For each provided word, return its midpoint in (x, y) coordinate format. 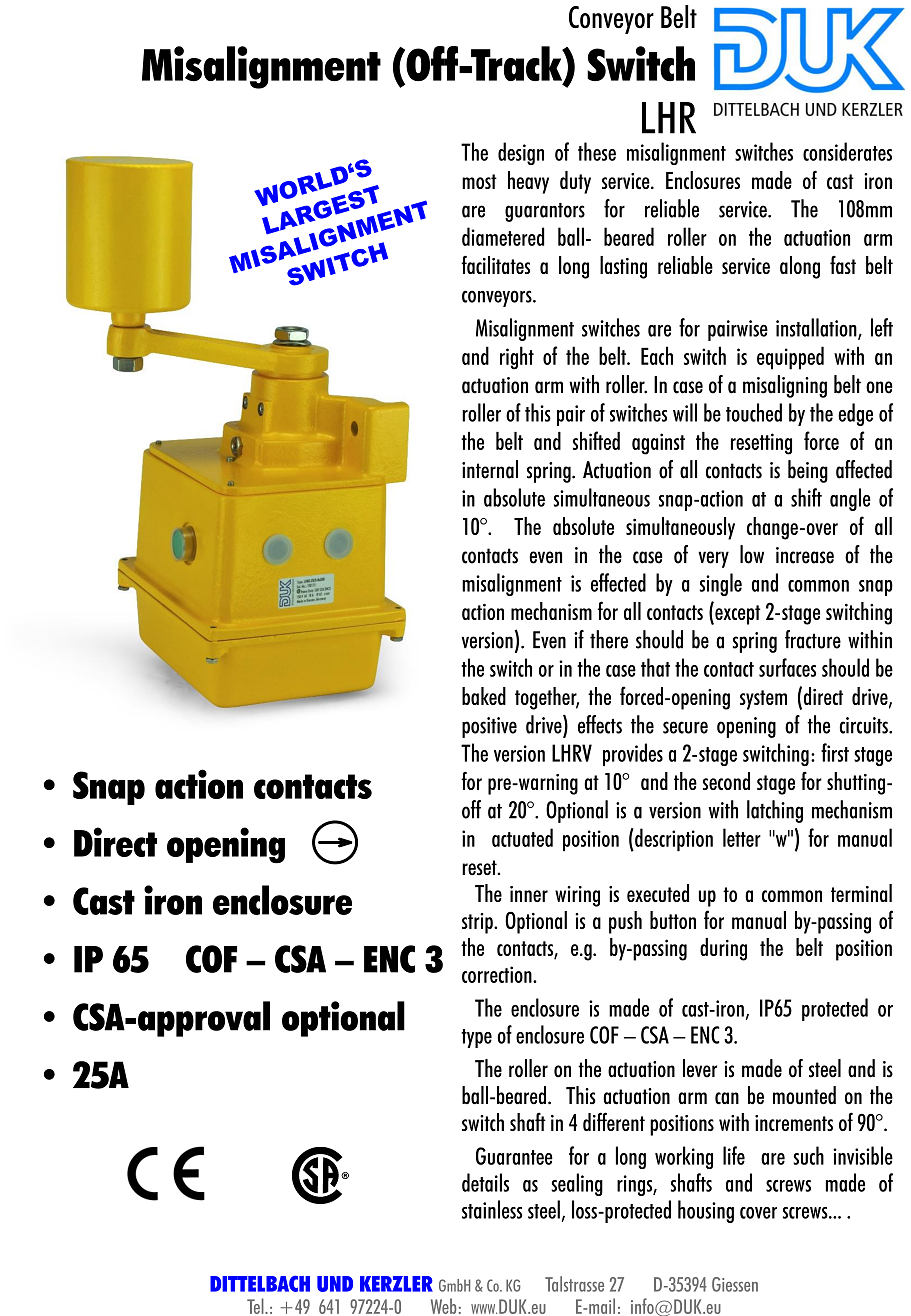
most (479, 181)
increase (805, 555)
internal (490, 469)
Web (443, 1306)
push (625, 922)
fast (843, 265)
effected (618, 582)
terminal (861, 893)
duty (575, 182)
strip (478, 923)
